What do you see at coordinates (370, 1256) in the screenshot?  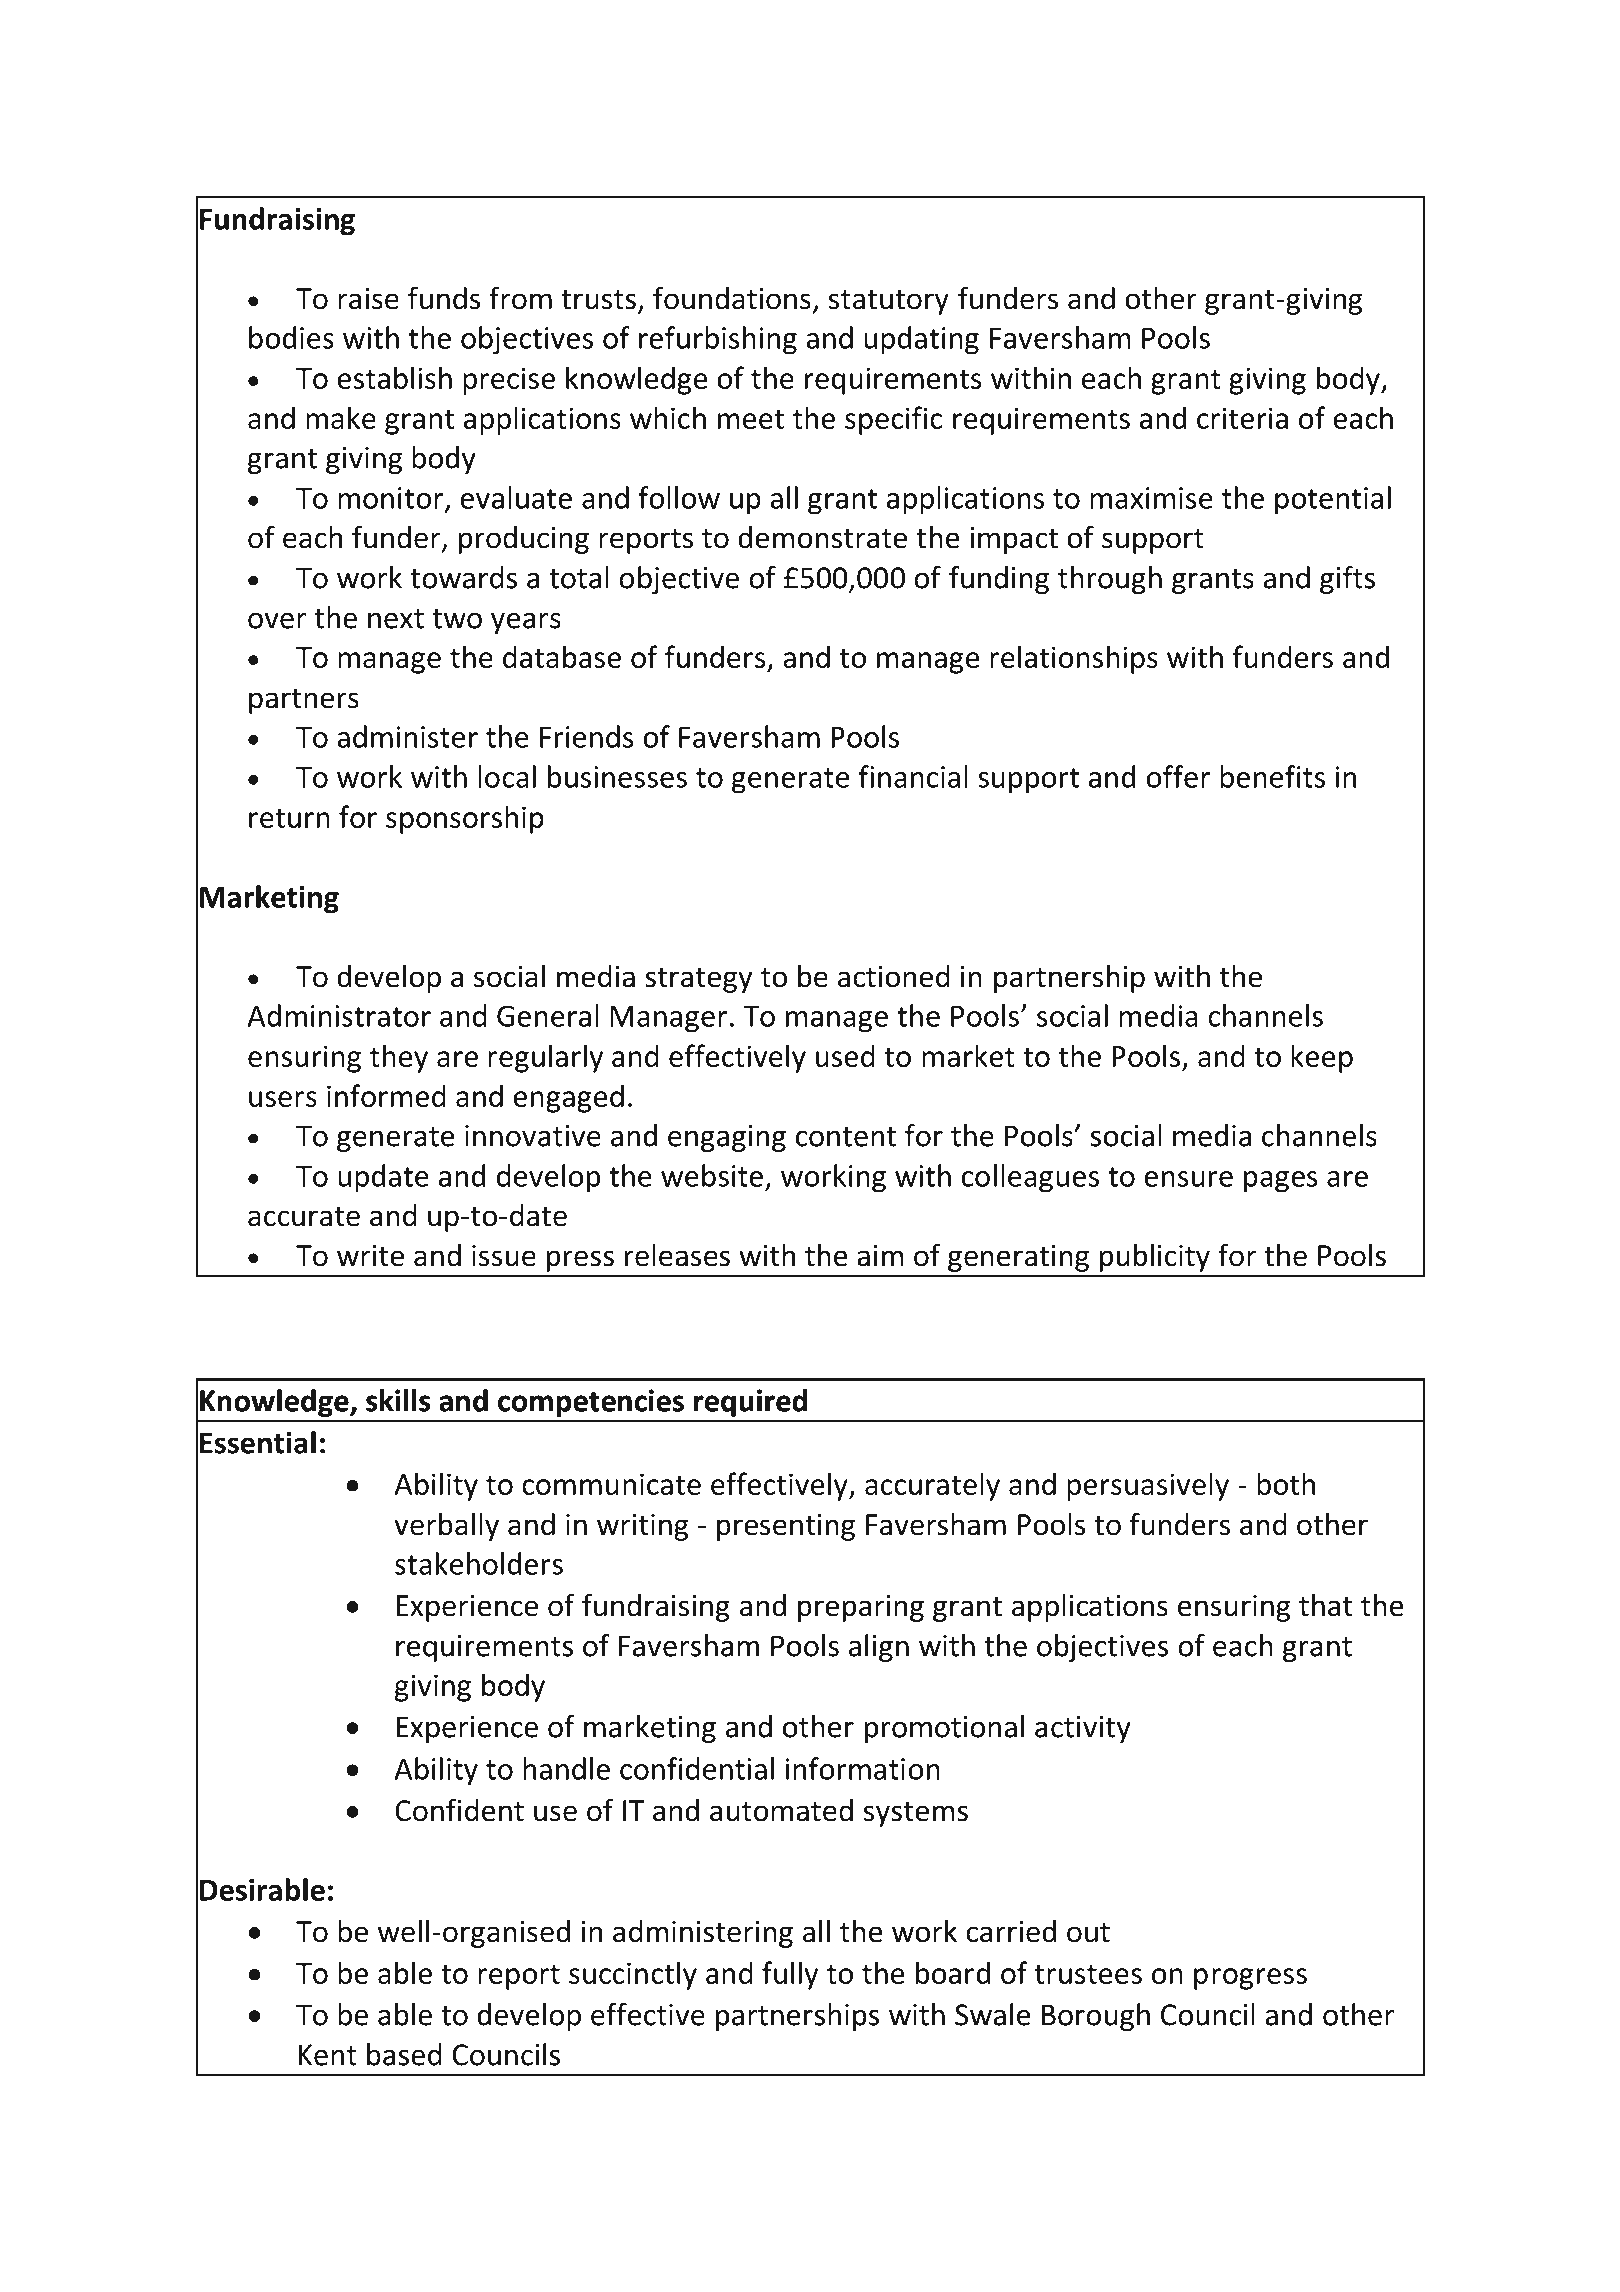 I see `write` at bounding box center [370, 1256].
